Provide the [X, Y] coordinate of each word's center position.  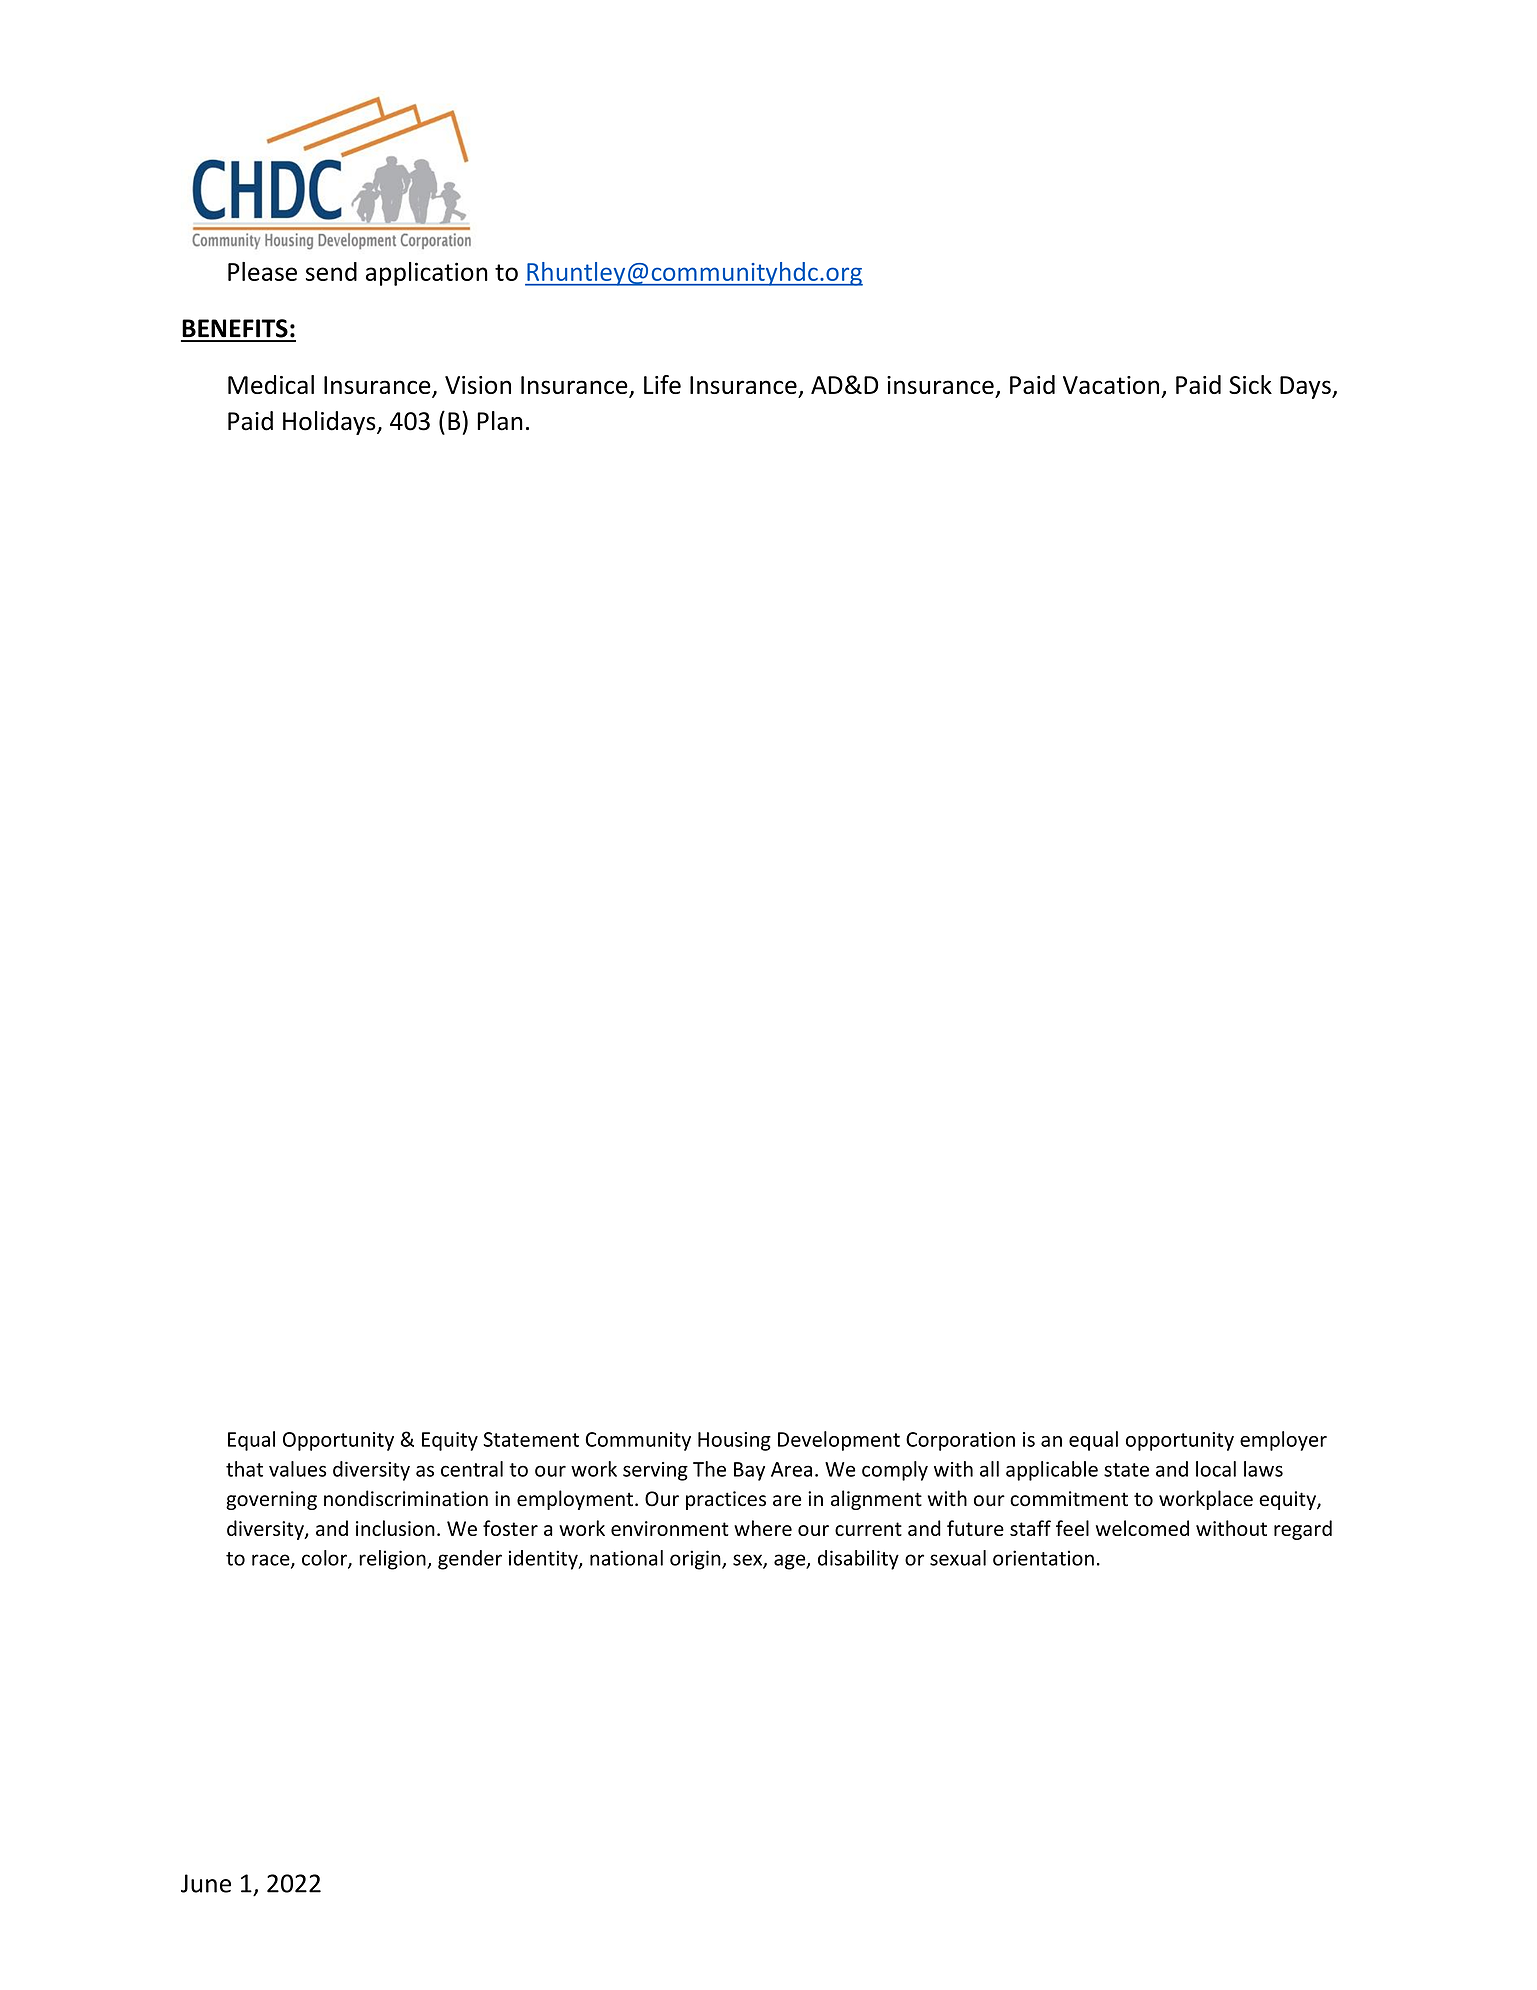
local [1216, 1469]
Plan [500, 421]
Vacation [1111, 385]
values [297, 1469]
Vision [478, 385]
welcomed [1142, 1528]
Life [662, 384]
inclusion [395, 1528]
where [763, 1528]
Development [839, 1441]
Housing [734, 1441]
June [206, 1883]
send [331, 271]
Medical [271, 384]
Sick [1250, 384]
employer [1283, 1441]
